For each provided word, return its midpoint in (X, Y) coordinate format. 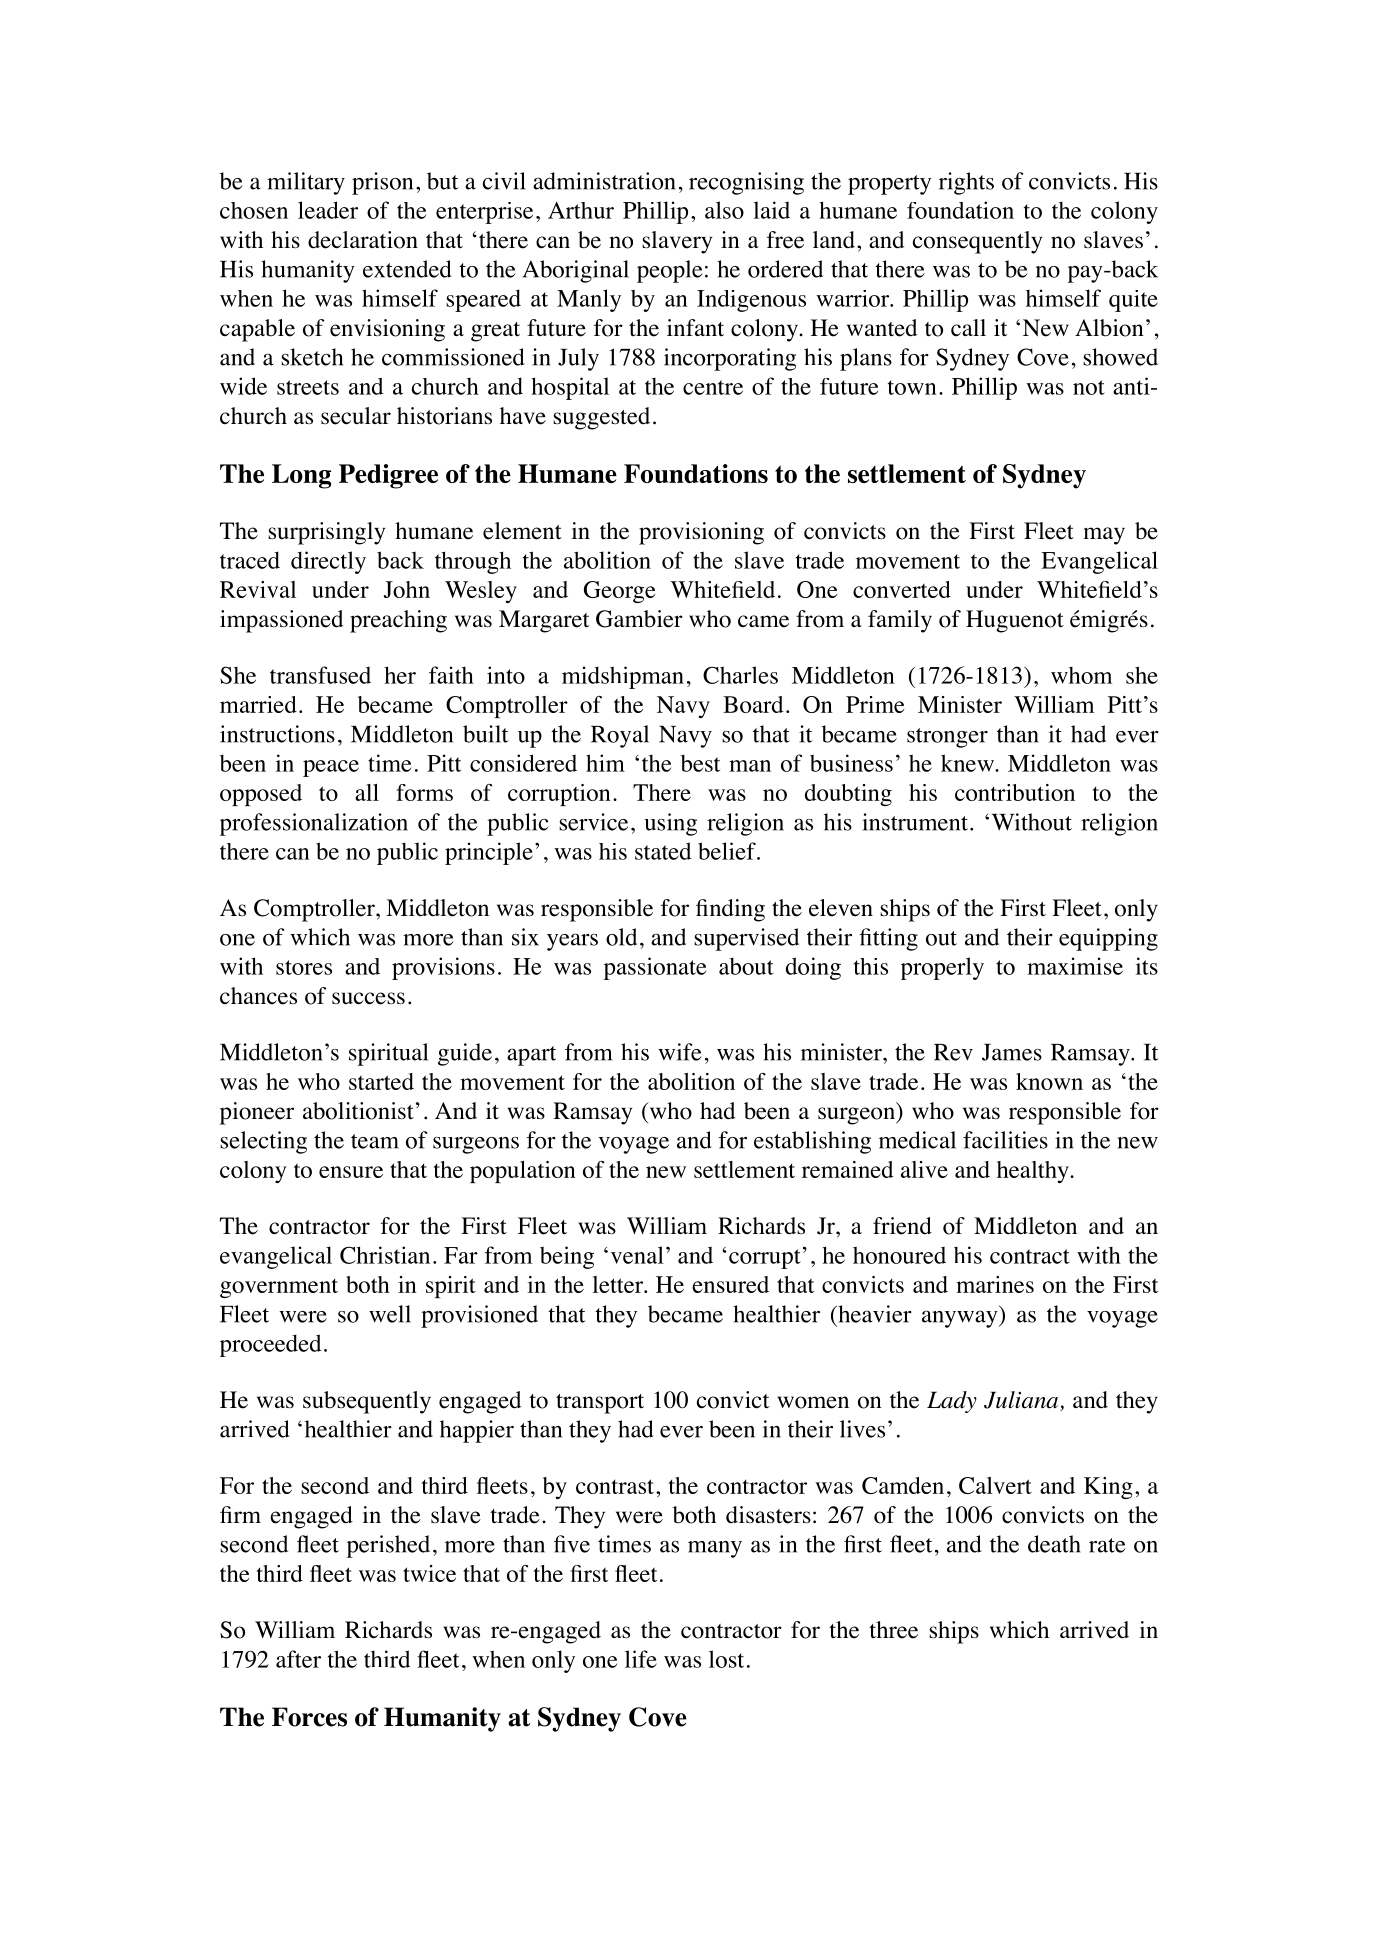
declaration (363, 240)
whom (1081, 675)
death (1054, 1544)
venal (637, 1255)
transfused (320, 675)
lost (726, 1659)
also (724, 210)
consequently (977, 242)
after (298, 1659)
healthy (1034, 1172)
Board (753, 704)
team (375, 1141)
